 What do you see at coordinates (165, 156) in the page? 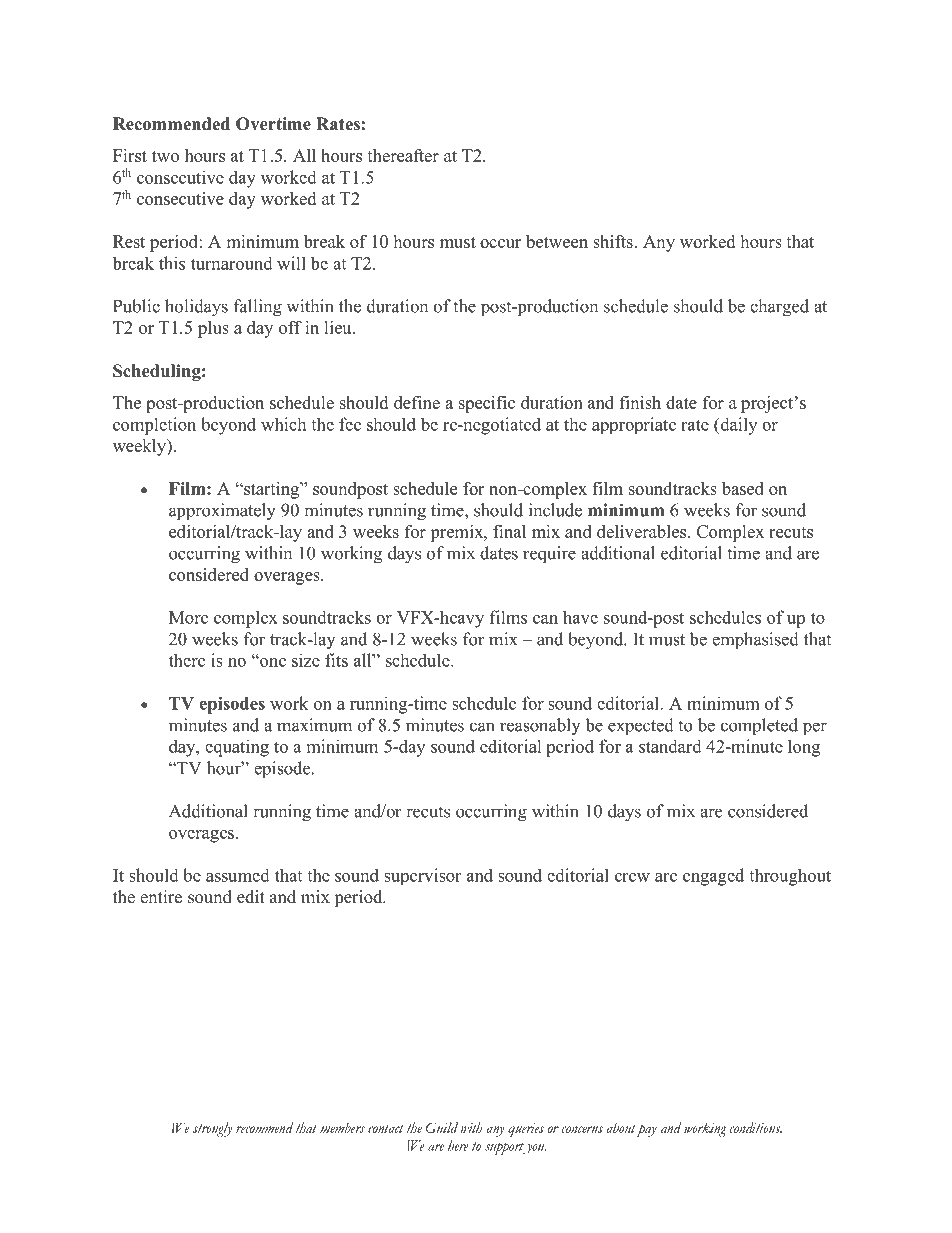
I see `two` at bounding box center [165, 156].
